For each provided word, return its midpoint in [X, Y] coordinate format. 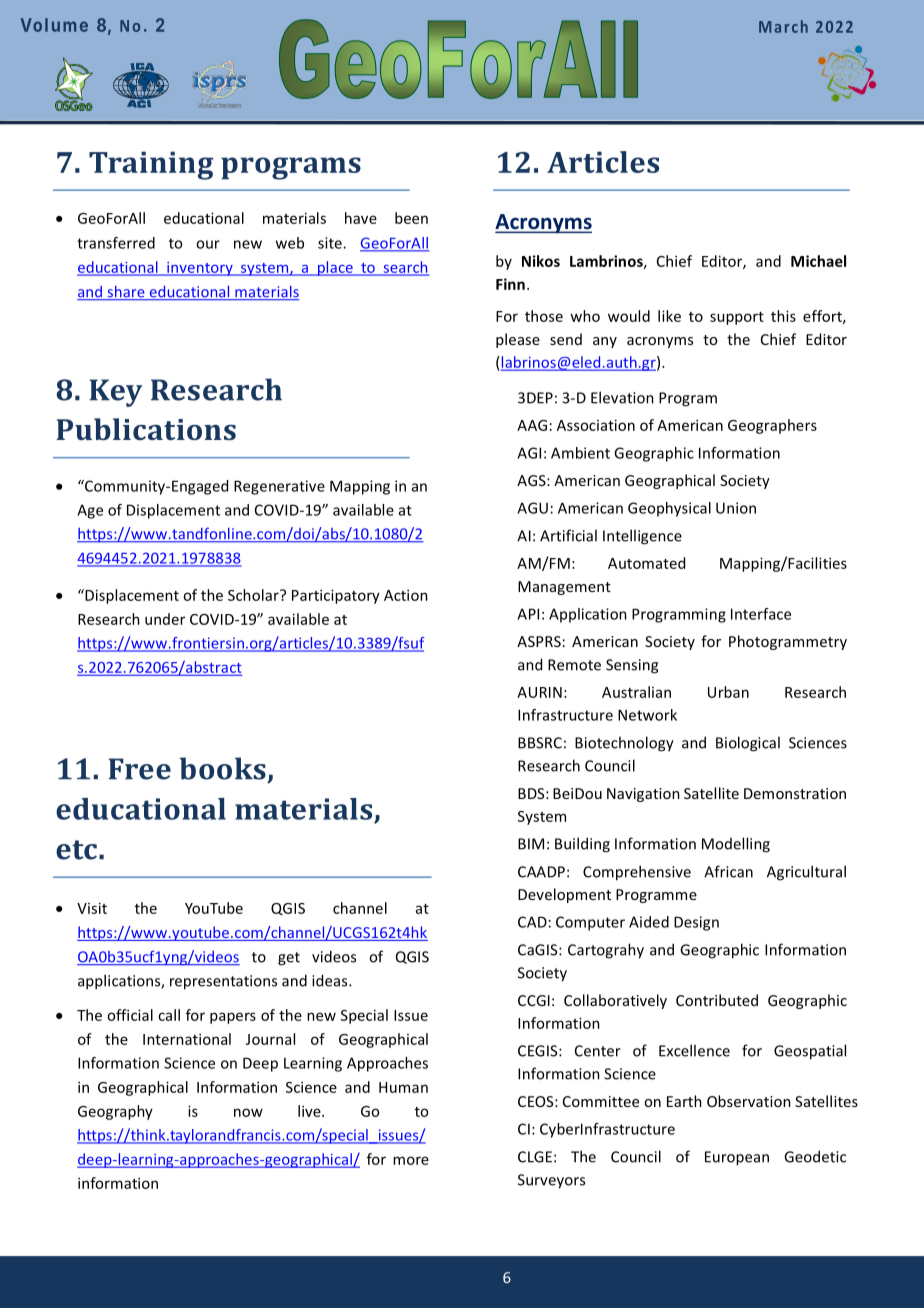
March [783, 26]
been [411, 218]
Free [140, 769]
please [518, 340]
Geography [115, 1112]
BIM [531, 844]
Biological [748, 744]
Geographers [772, 426]
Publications [146, 429]
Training [151, 165]
